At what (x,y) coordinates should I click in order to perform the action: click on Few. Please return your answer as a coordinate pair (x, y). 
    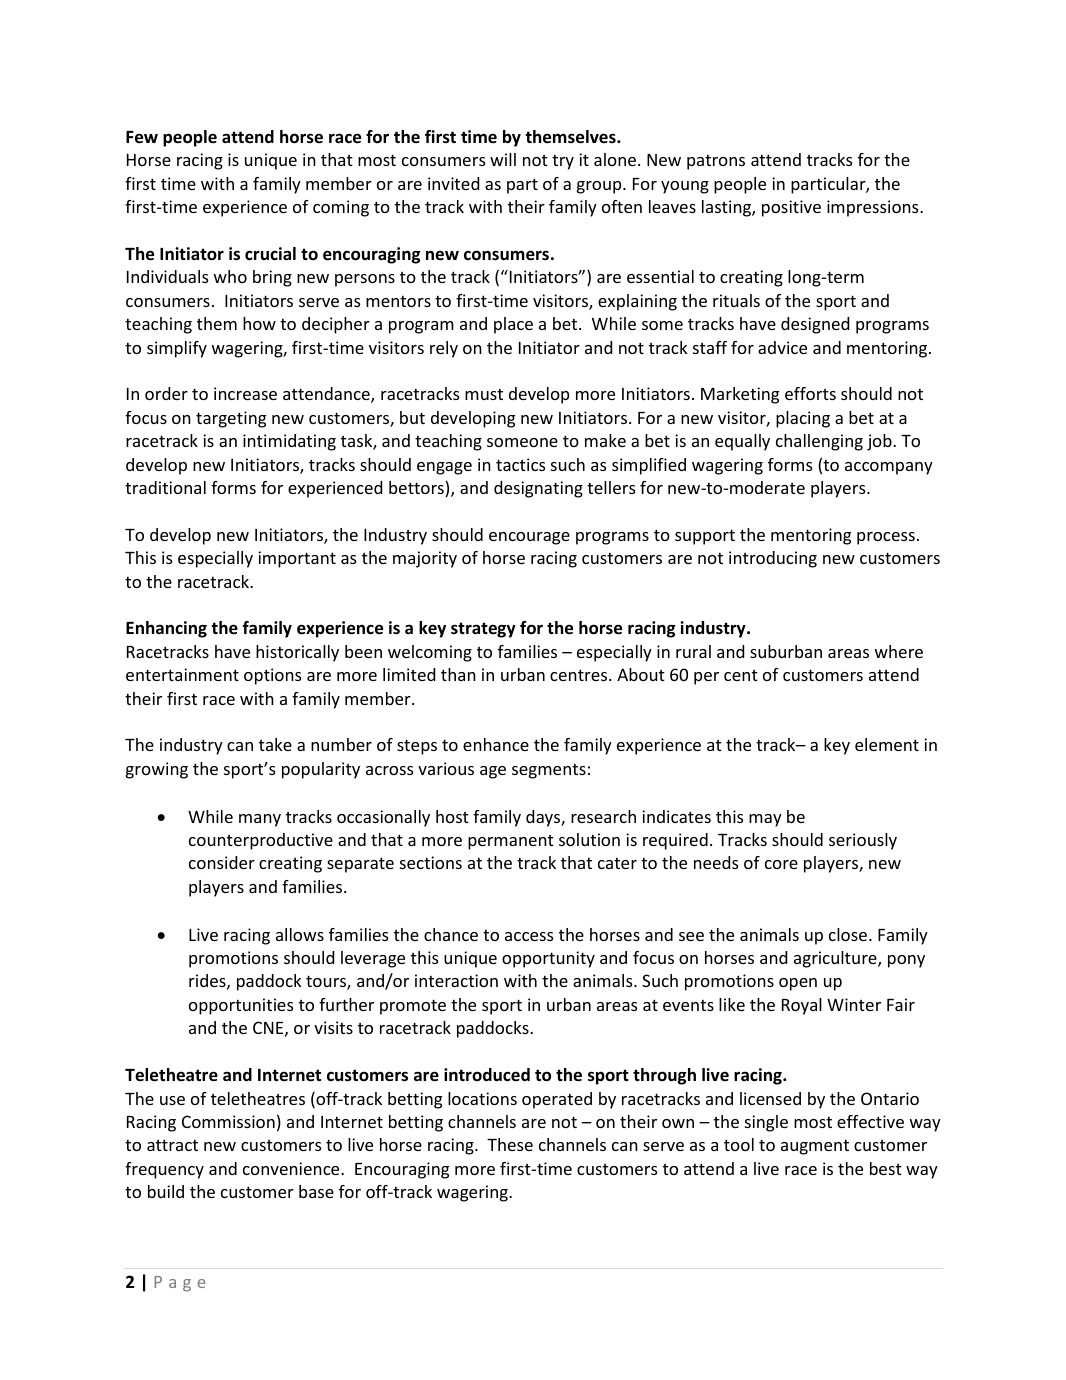
    Looking at the image, I should click on (142, 137).
